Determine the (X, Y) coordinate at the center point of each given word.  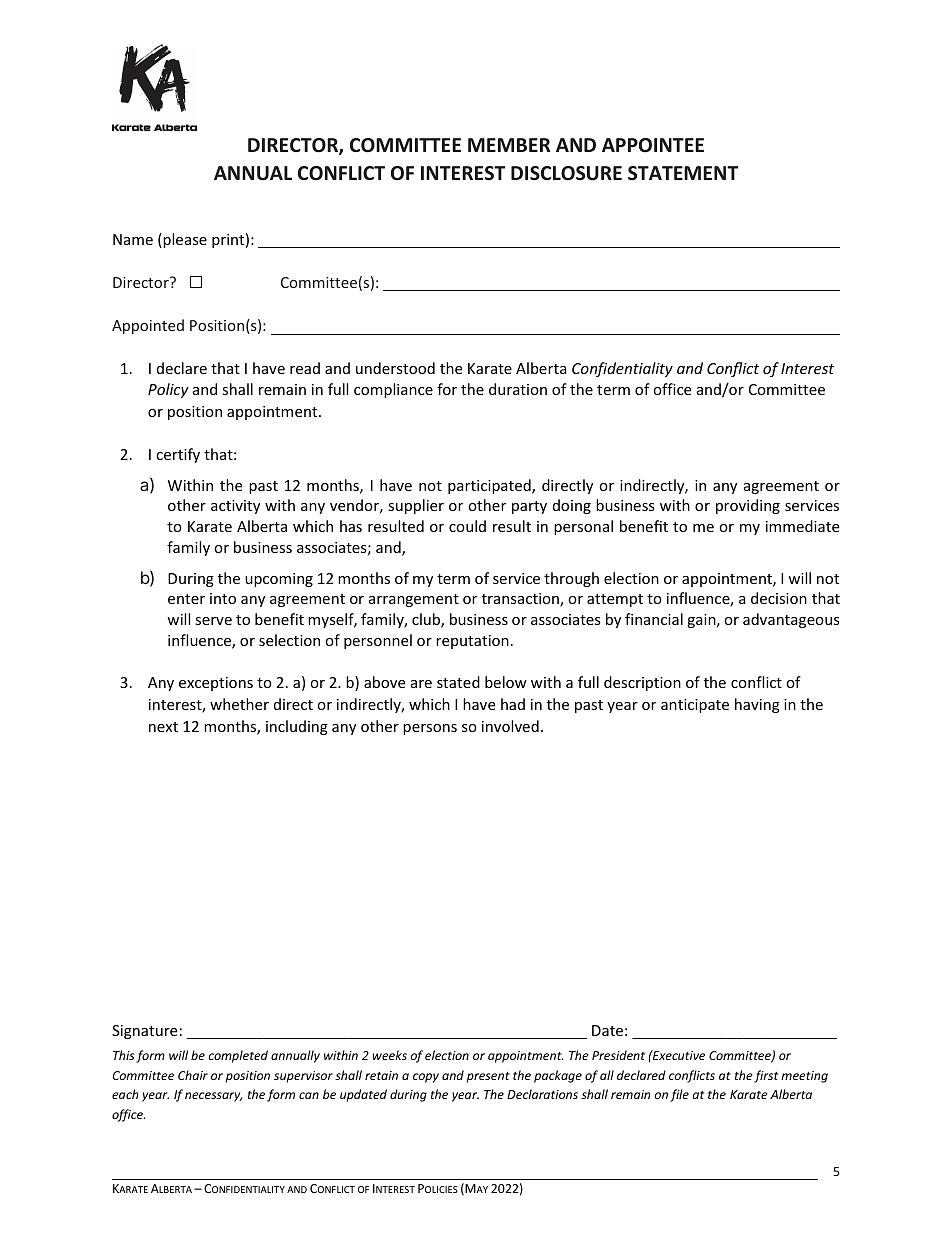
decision (779, 598)
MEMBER (509, 145)
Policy (168, 390)
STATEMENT (683, 173)
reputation (472, 642)
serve (213, 621)
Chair (193, 1075)
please (184, 240)
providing (748, 506)
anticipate (695, 706)
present (488, 1077)
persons (430, 729)
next (163, 727)
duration (518, 389)
